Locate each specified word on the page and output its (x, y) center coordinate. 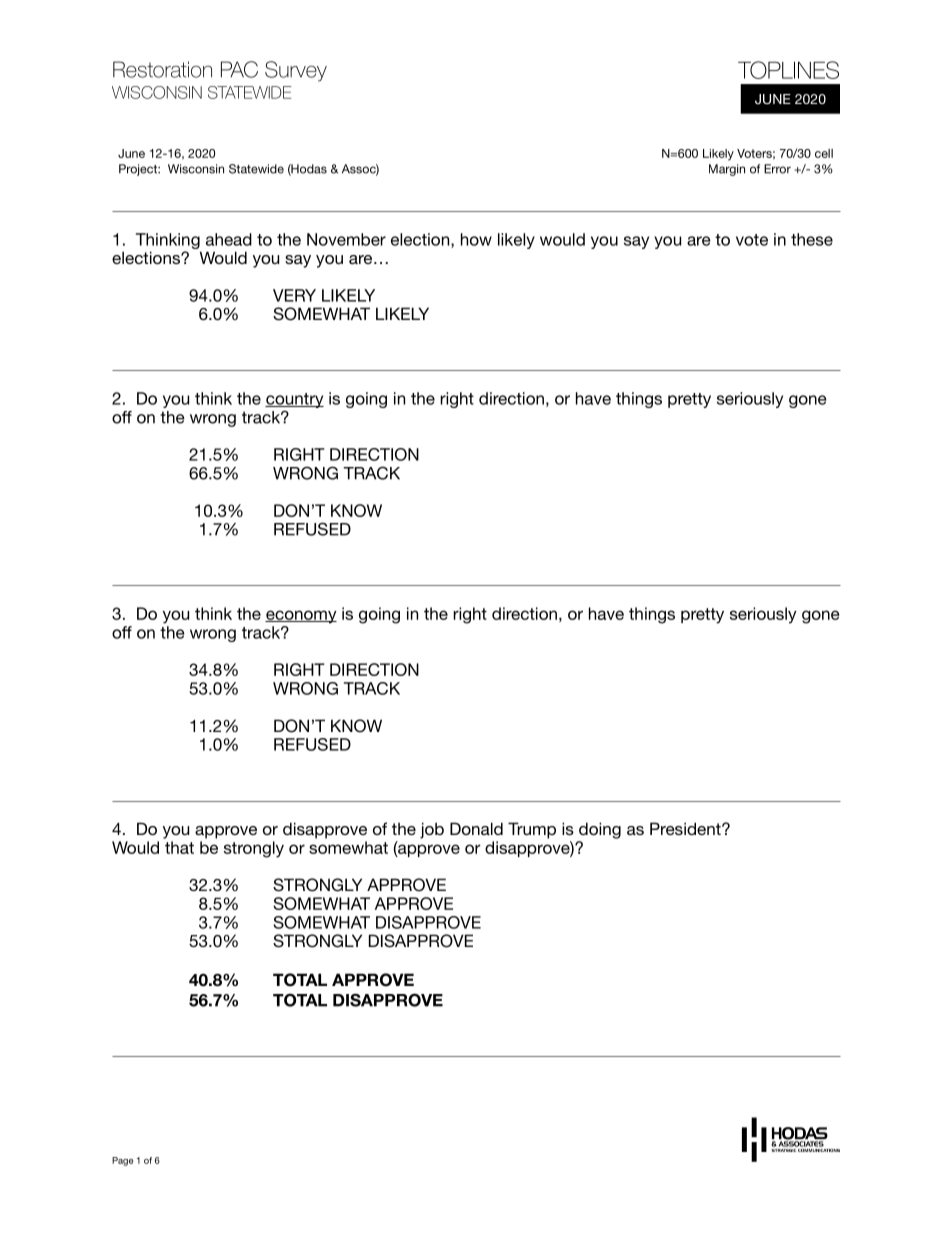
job (432, 830)
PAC (239, 69)
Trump (532, 830)
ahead (229, 239)
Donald (476, 828)
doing (600, 830)
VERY (294, 295)
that (179, 847)
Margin (727, 170)
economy (301, 617)
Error (777, 169)
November (346, 239)
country (294, 402)
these (812, 239)
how (476, 239)
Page (122, 1161)
